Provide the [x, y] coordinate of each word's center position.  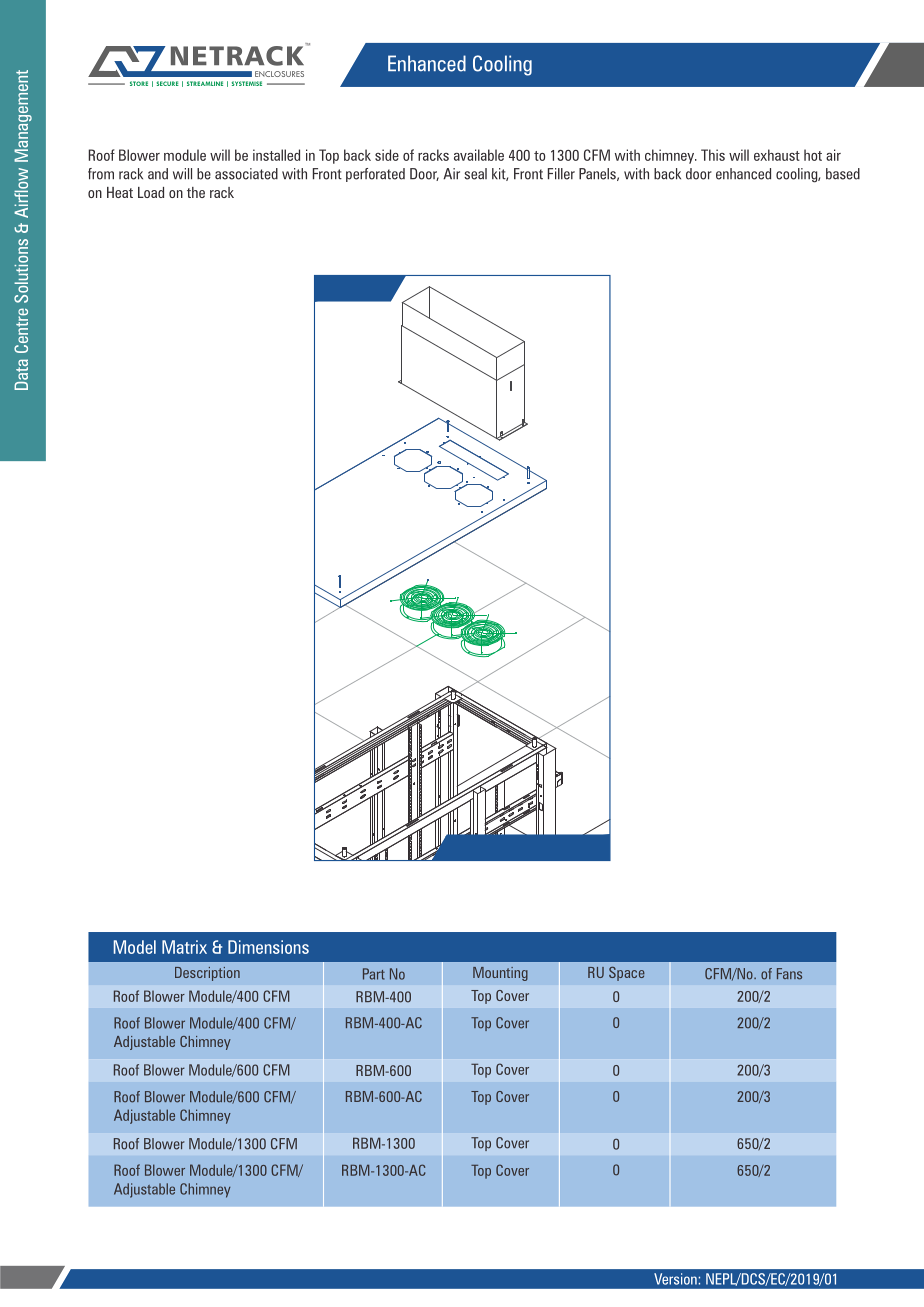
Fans [789, 974]
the [196, 192]
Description [207, 974]
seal [475, 174]
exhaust [777, 155]
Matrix [184, 947]
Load [151, 192]
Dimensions [268, 947]
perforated [375, 175]
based [843, 174]
